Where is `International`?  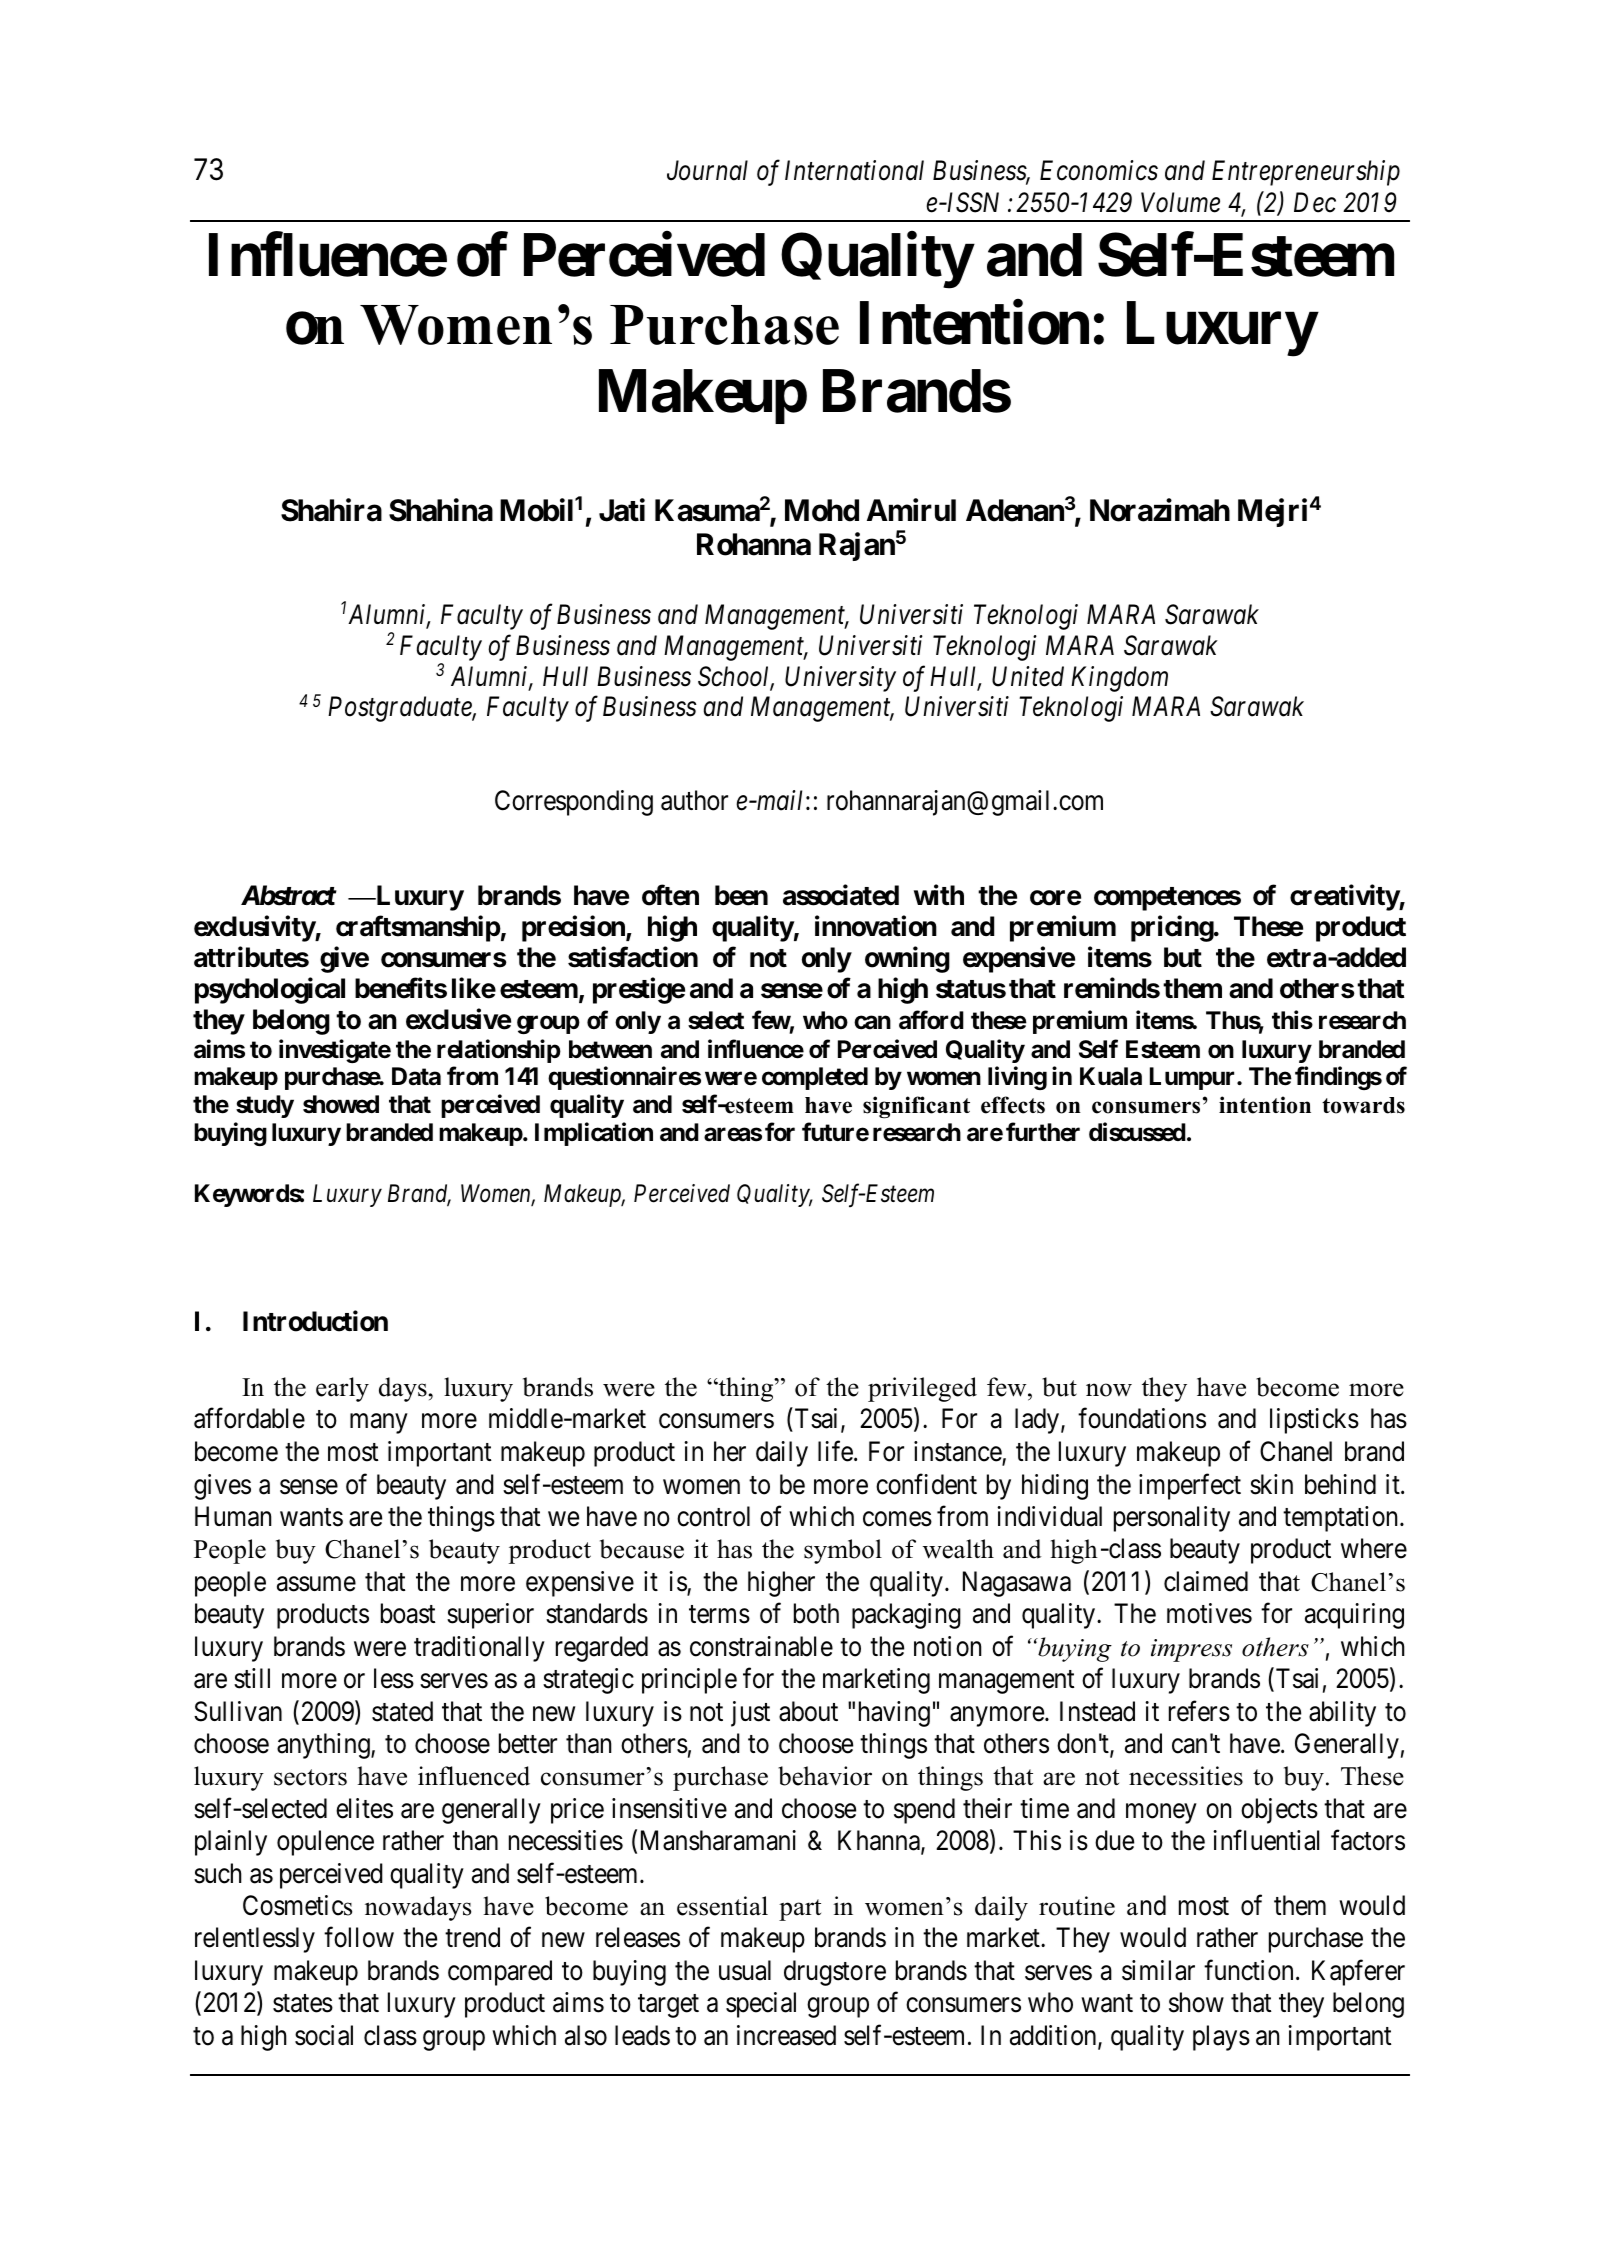 International is located at coordinates (854, 170).
